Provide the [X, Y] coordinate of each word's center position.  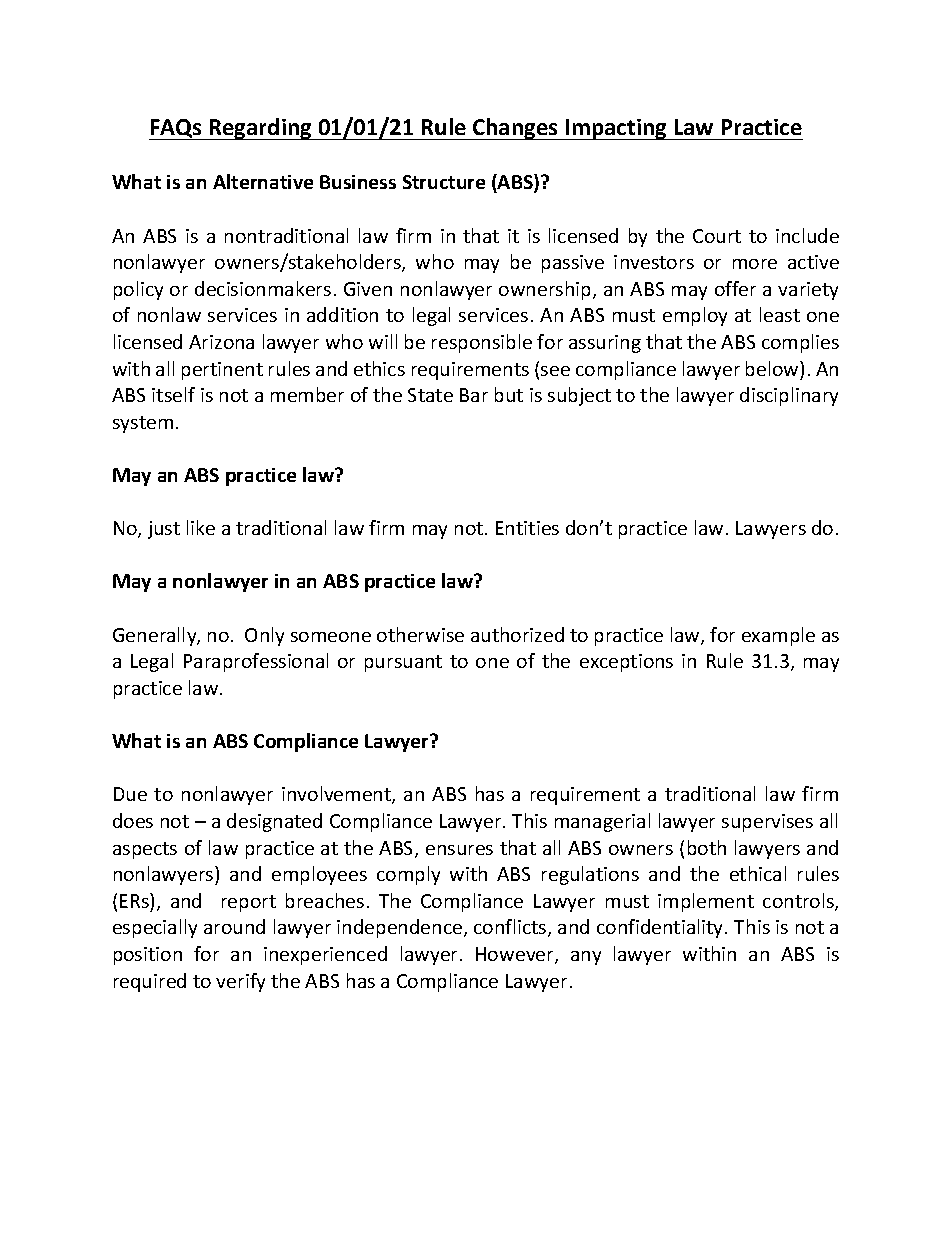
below [773, 368]
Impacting [616, 129]
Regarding [261, 129]
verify [240, 982]
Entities [527, 528]
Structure [444, 182]
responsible [482, 343]
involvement [337, 795]
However [516, 955]
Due [130, 794]
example [778, 636]
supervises [767, 823]
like [201, 527]
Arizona [221, 342]
